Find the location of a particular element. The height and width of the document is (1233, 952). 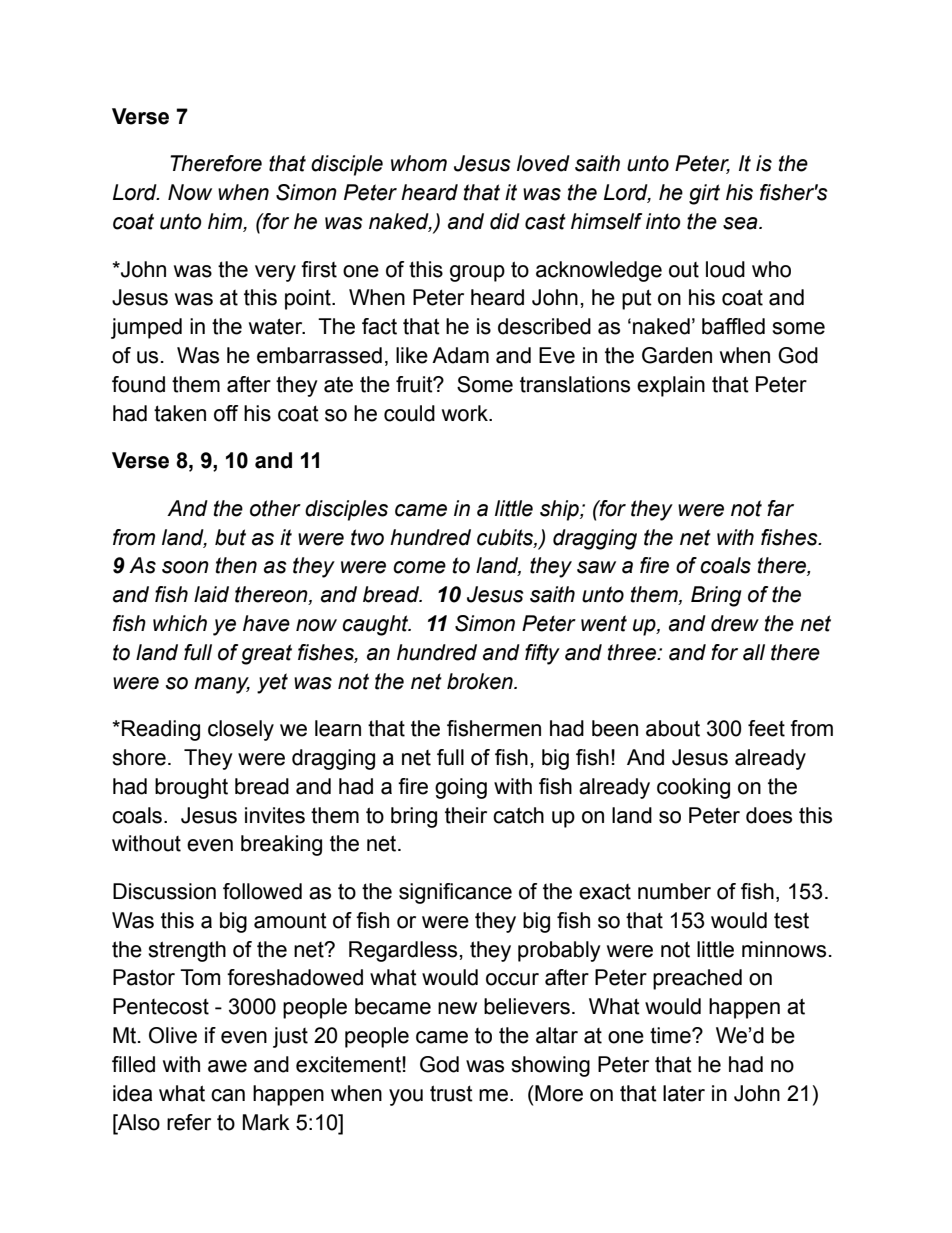

awe is located at coordinates (227, 1066).
